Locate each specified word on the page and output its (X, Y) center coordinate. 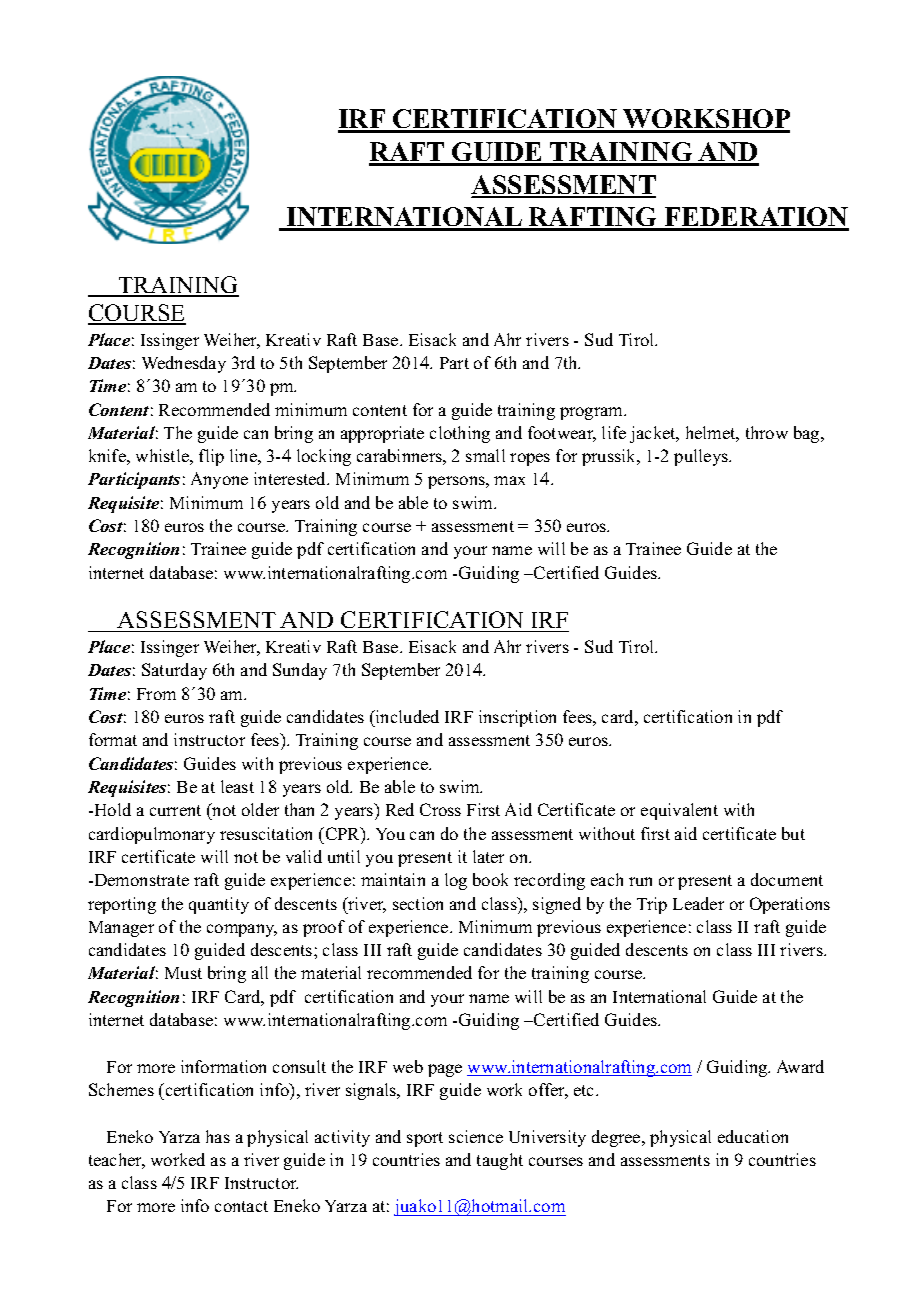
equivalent (679, 811)
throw (767, 432)
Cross (440, 809)
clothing (460, 434)
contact (241, 1206)
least (237, 786)
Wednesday (184, 364)
